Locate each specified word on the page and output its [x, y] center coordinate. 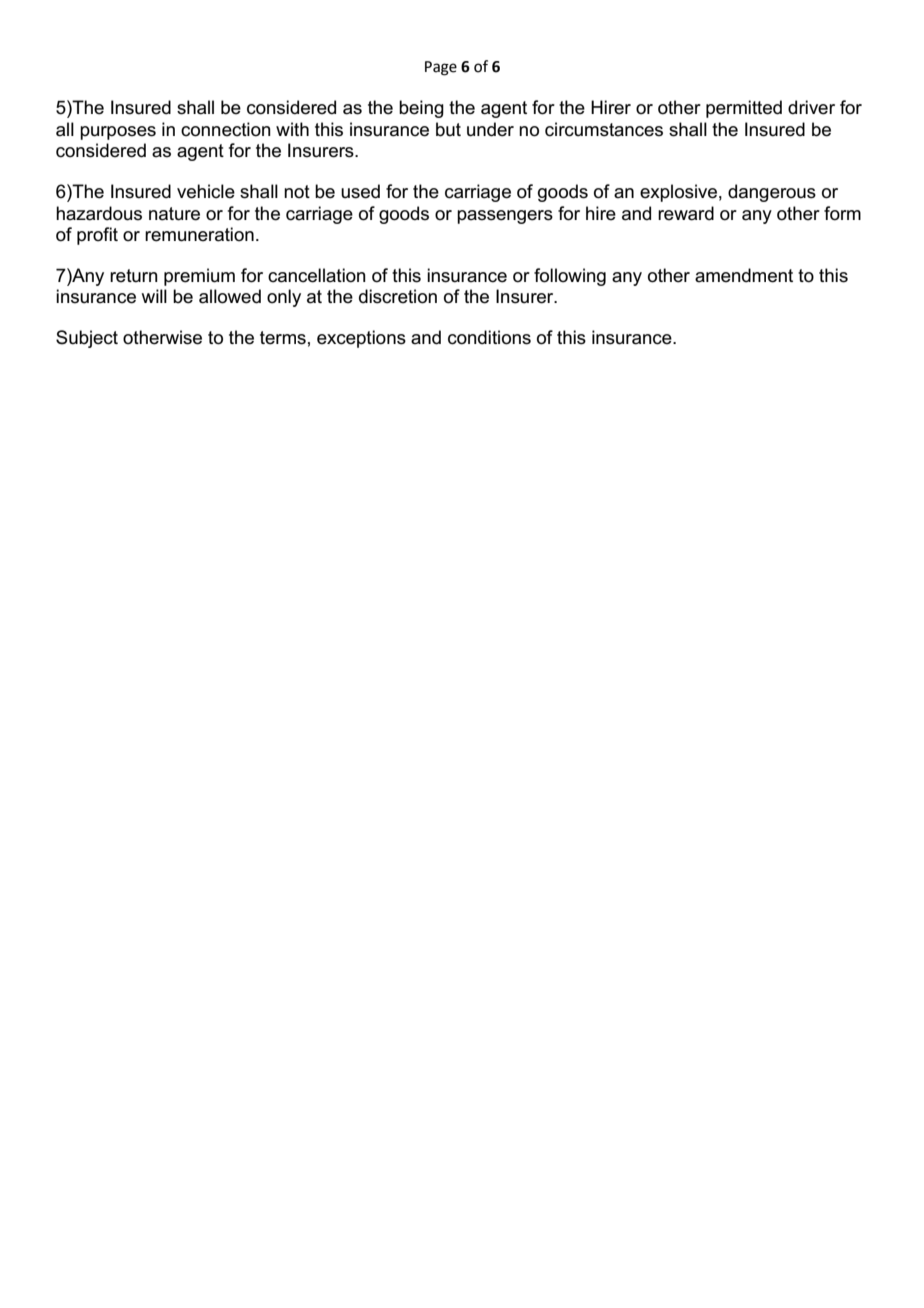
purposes [118, 133]
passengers [505, 217]
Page [441, 68]
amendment [744, 275]
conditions [489, 337]
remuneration [199, 234]
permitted [744, 109]
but [448, 129]
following [570, 277]
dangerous [772, 193]
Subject [87, 339]
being [421, 109]
